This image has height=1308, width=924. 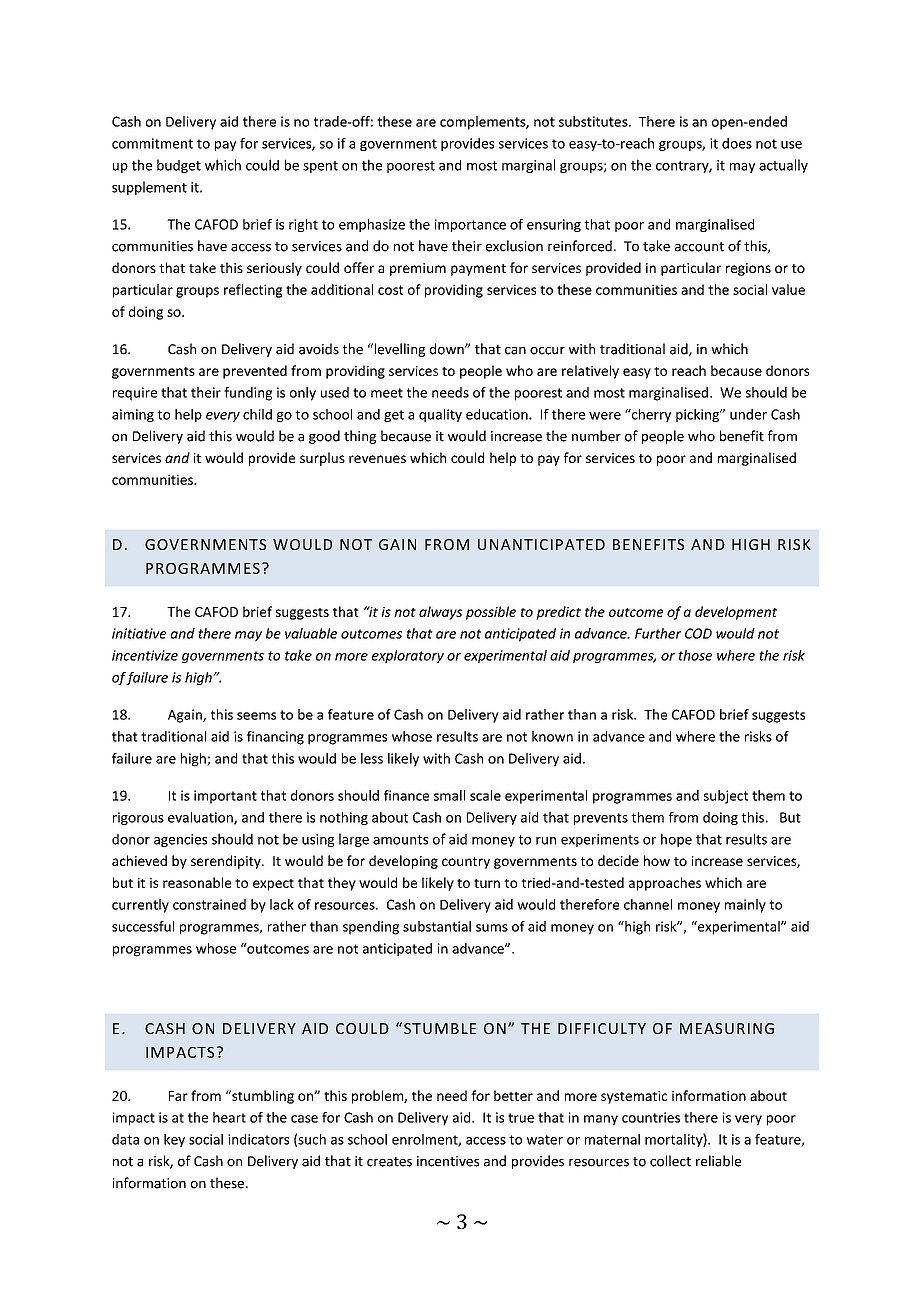 I want to click on reasonable, so click(x=197, y=882).
